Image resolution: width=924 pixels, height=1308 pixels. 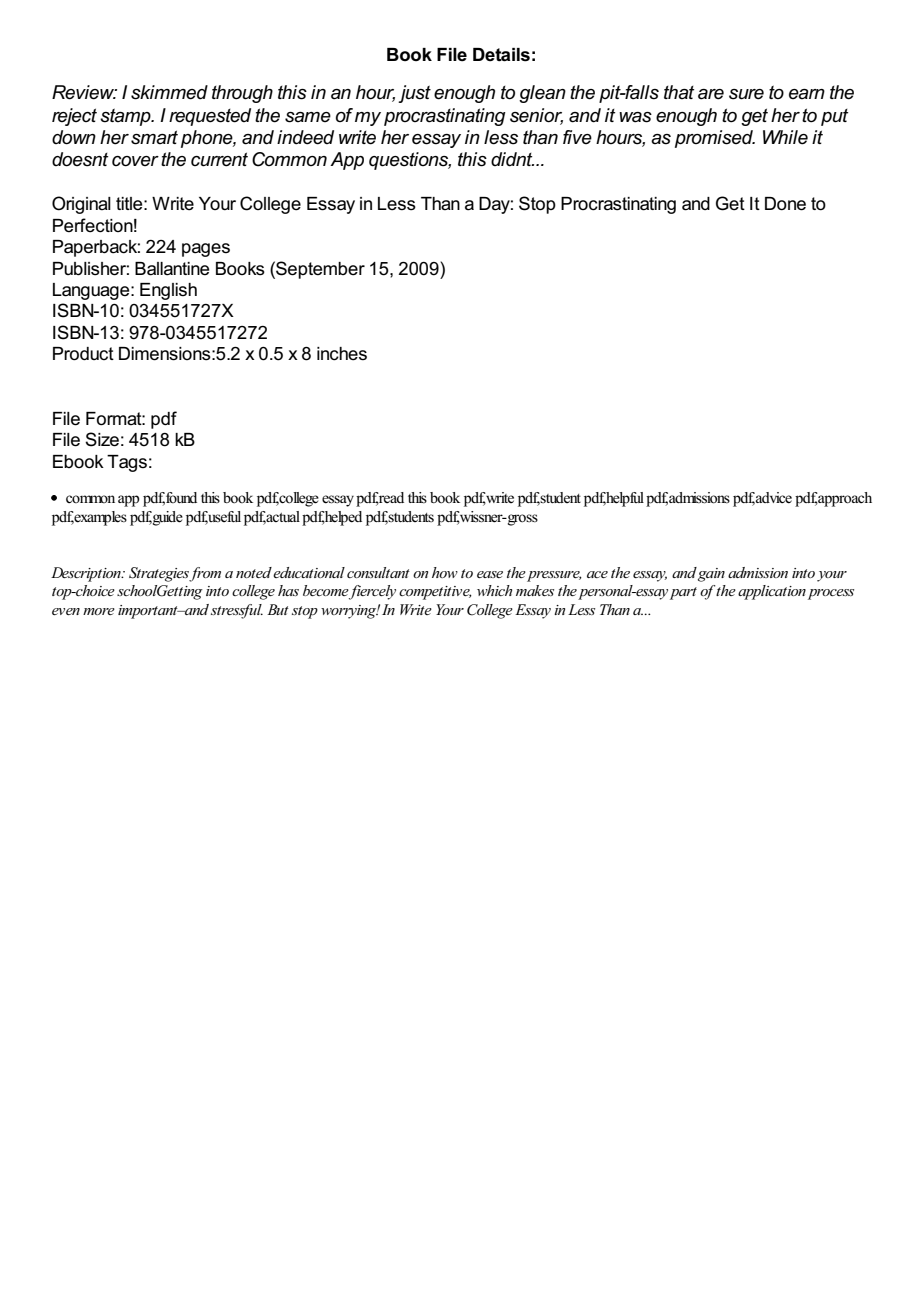 What do you see at coordinates (445, 572) in the document?
I see `how` at bounding box center [445, 572].
